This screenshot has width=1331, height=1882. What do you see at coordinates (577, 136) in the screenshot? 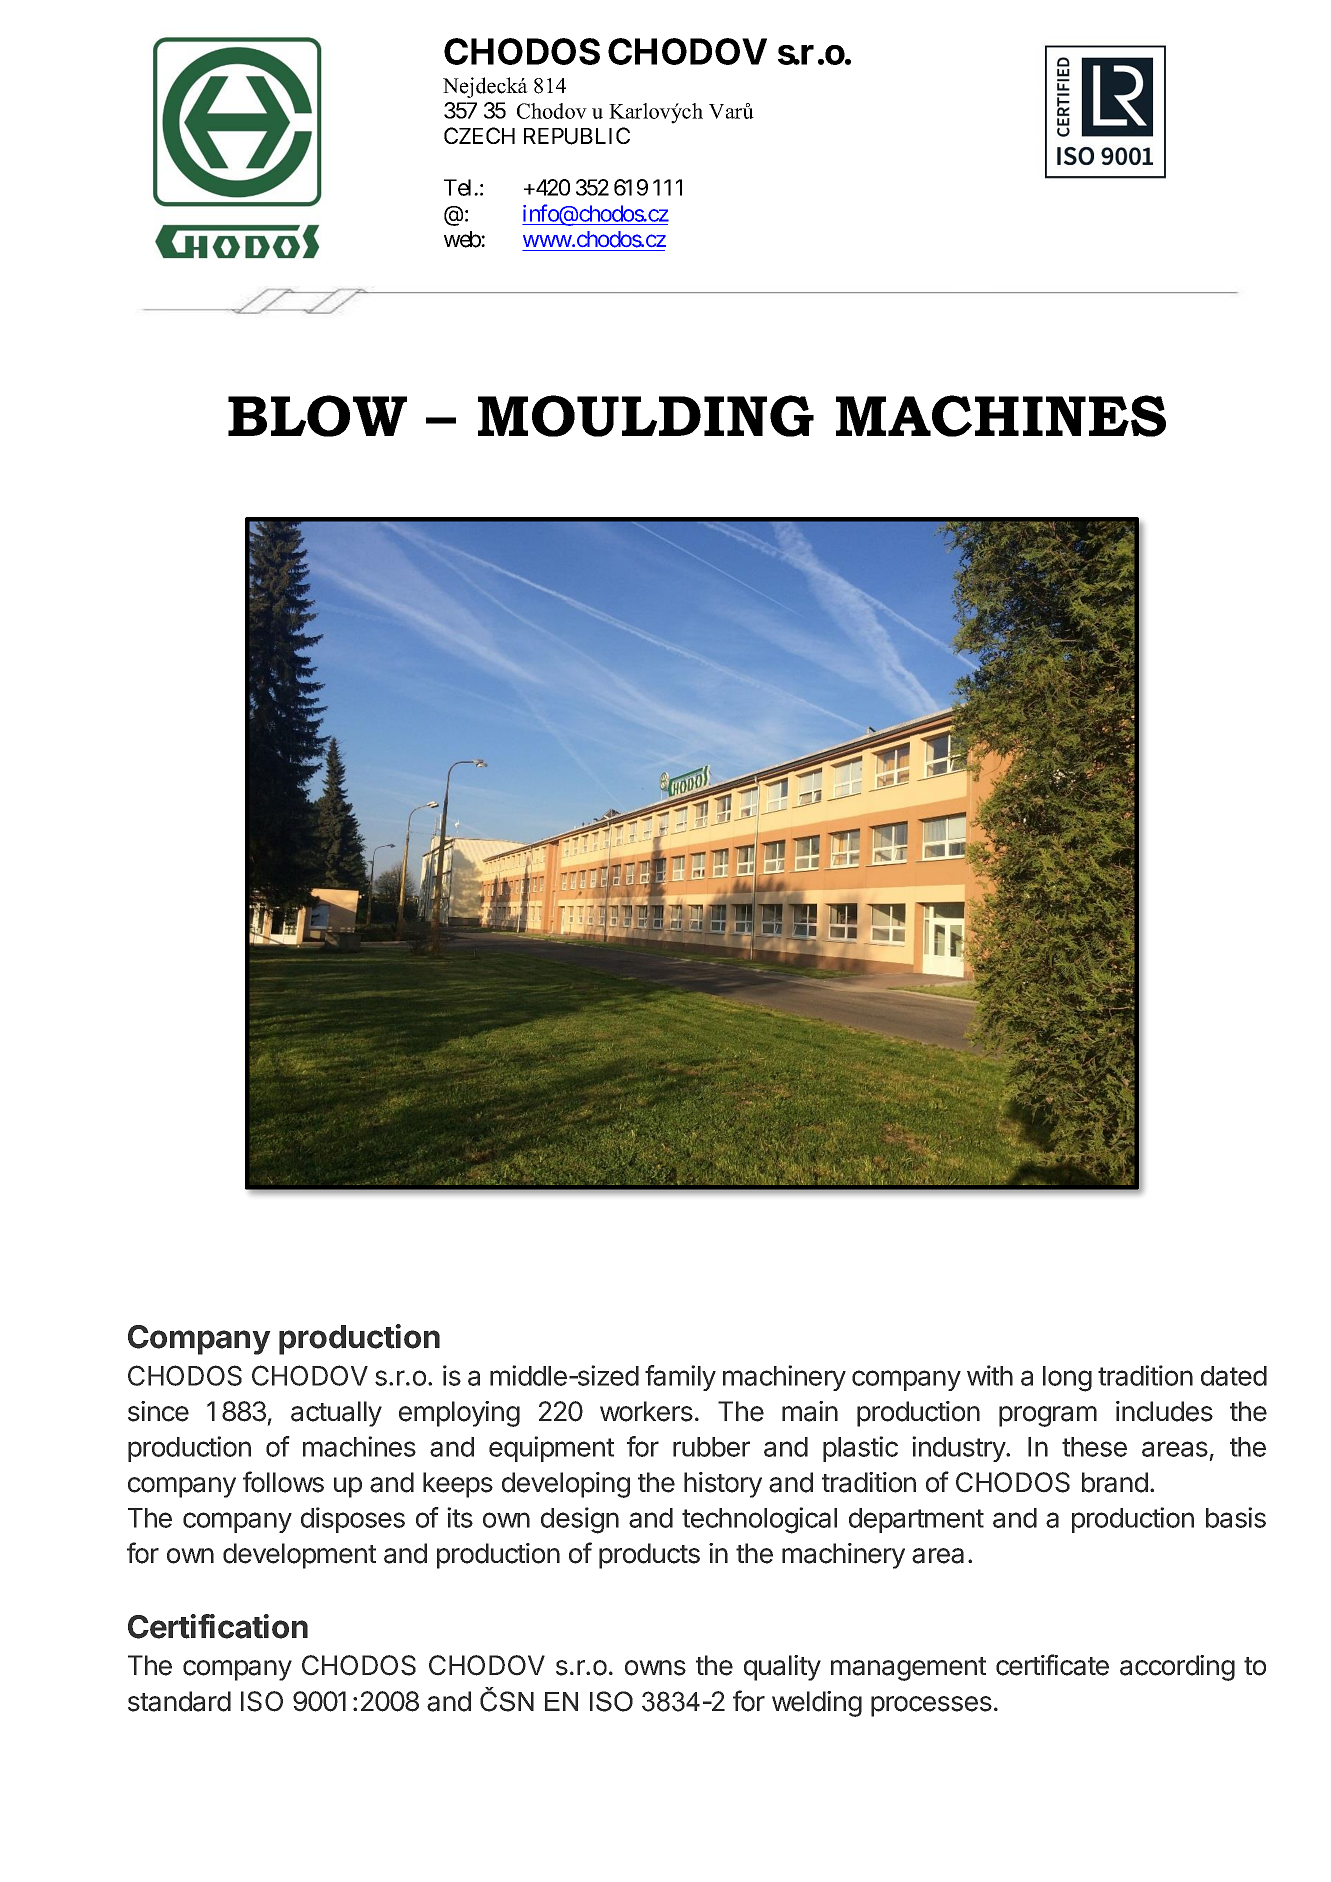
I see `REPUBLIC` at bounding box center [577, 136].
